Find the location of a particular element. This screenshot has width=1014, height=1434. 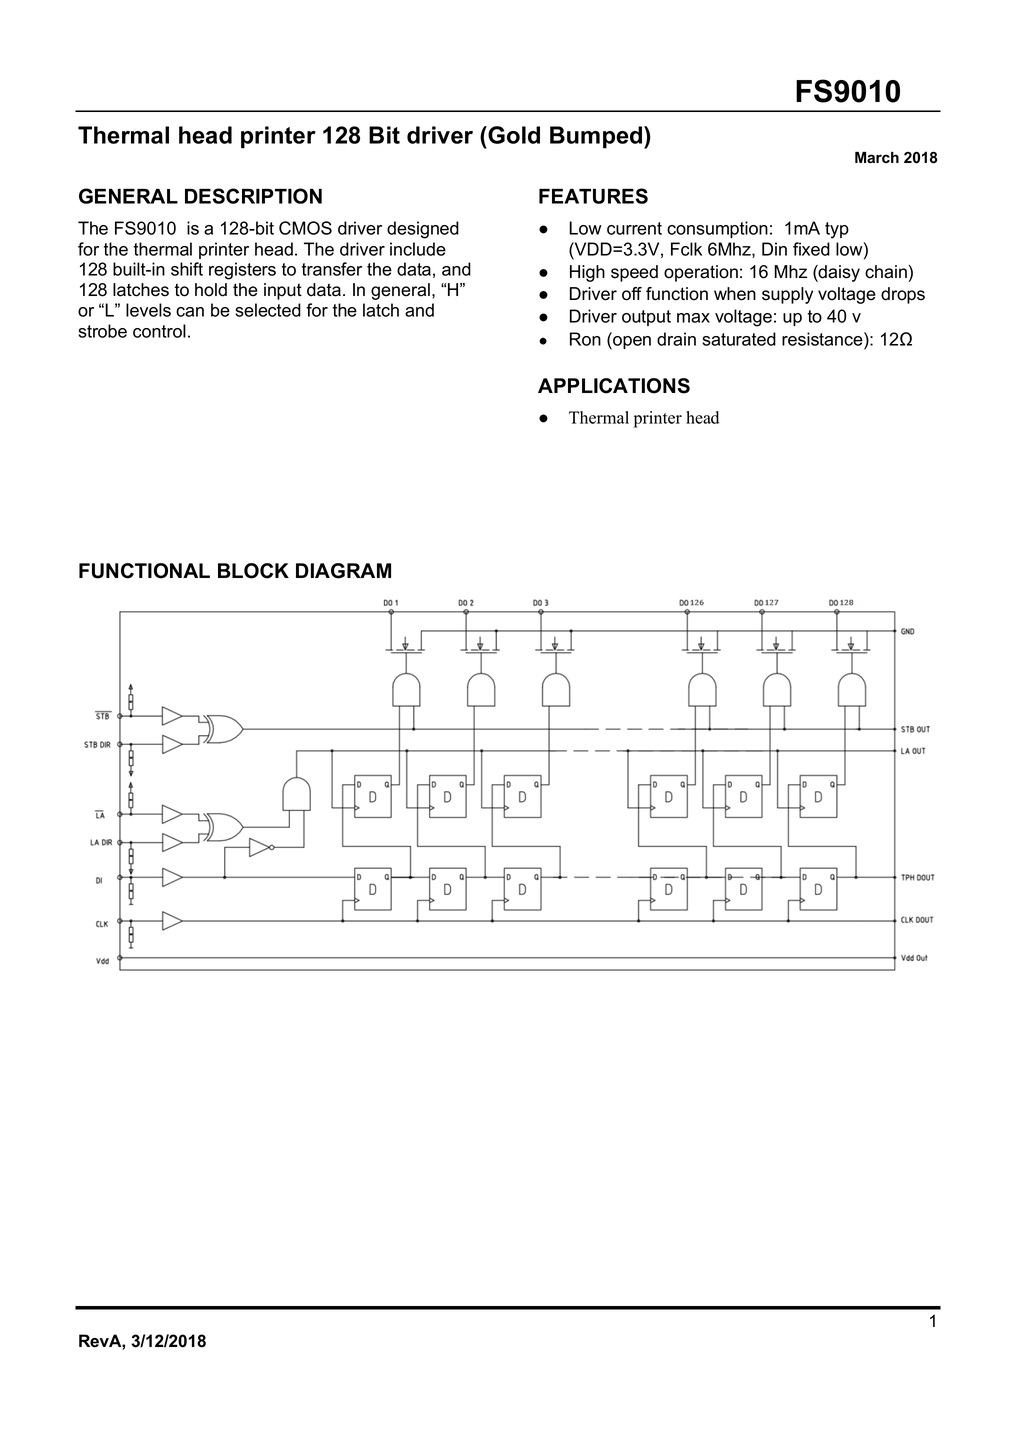

March is located at coordinates (877, 157).
